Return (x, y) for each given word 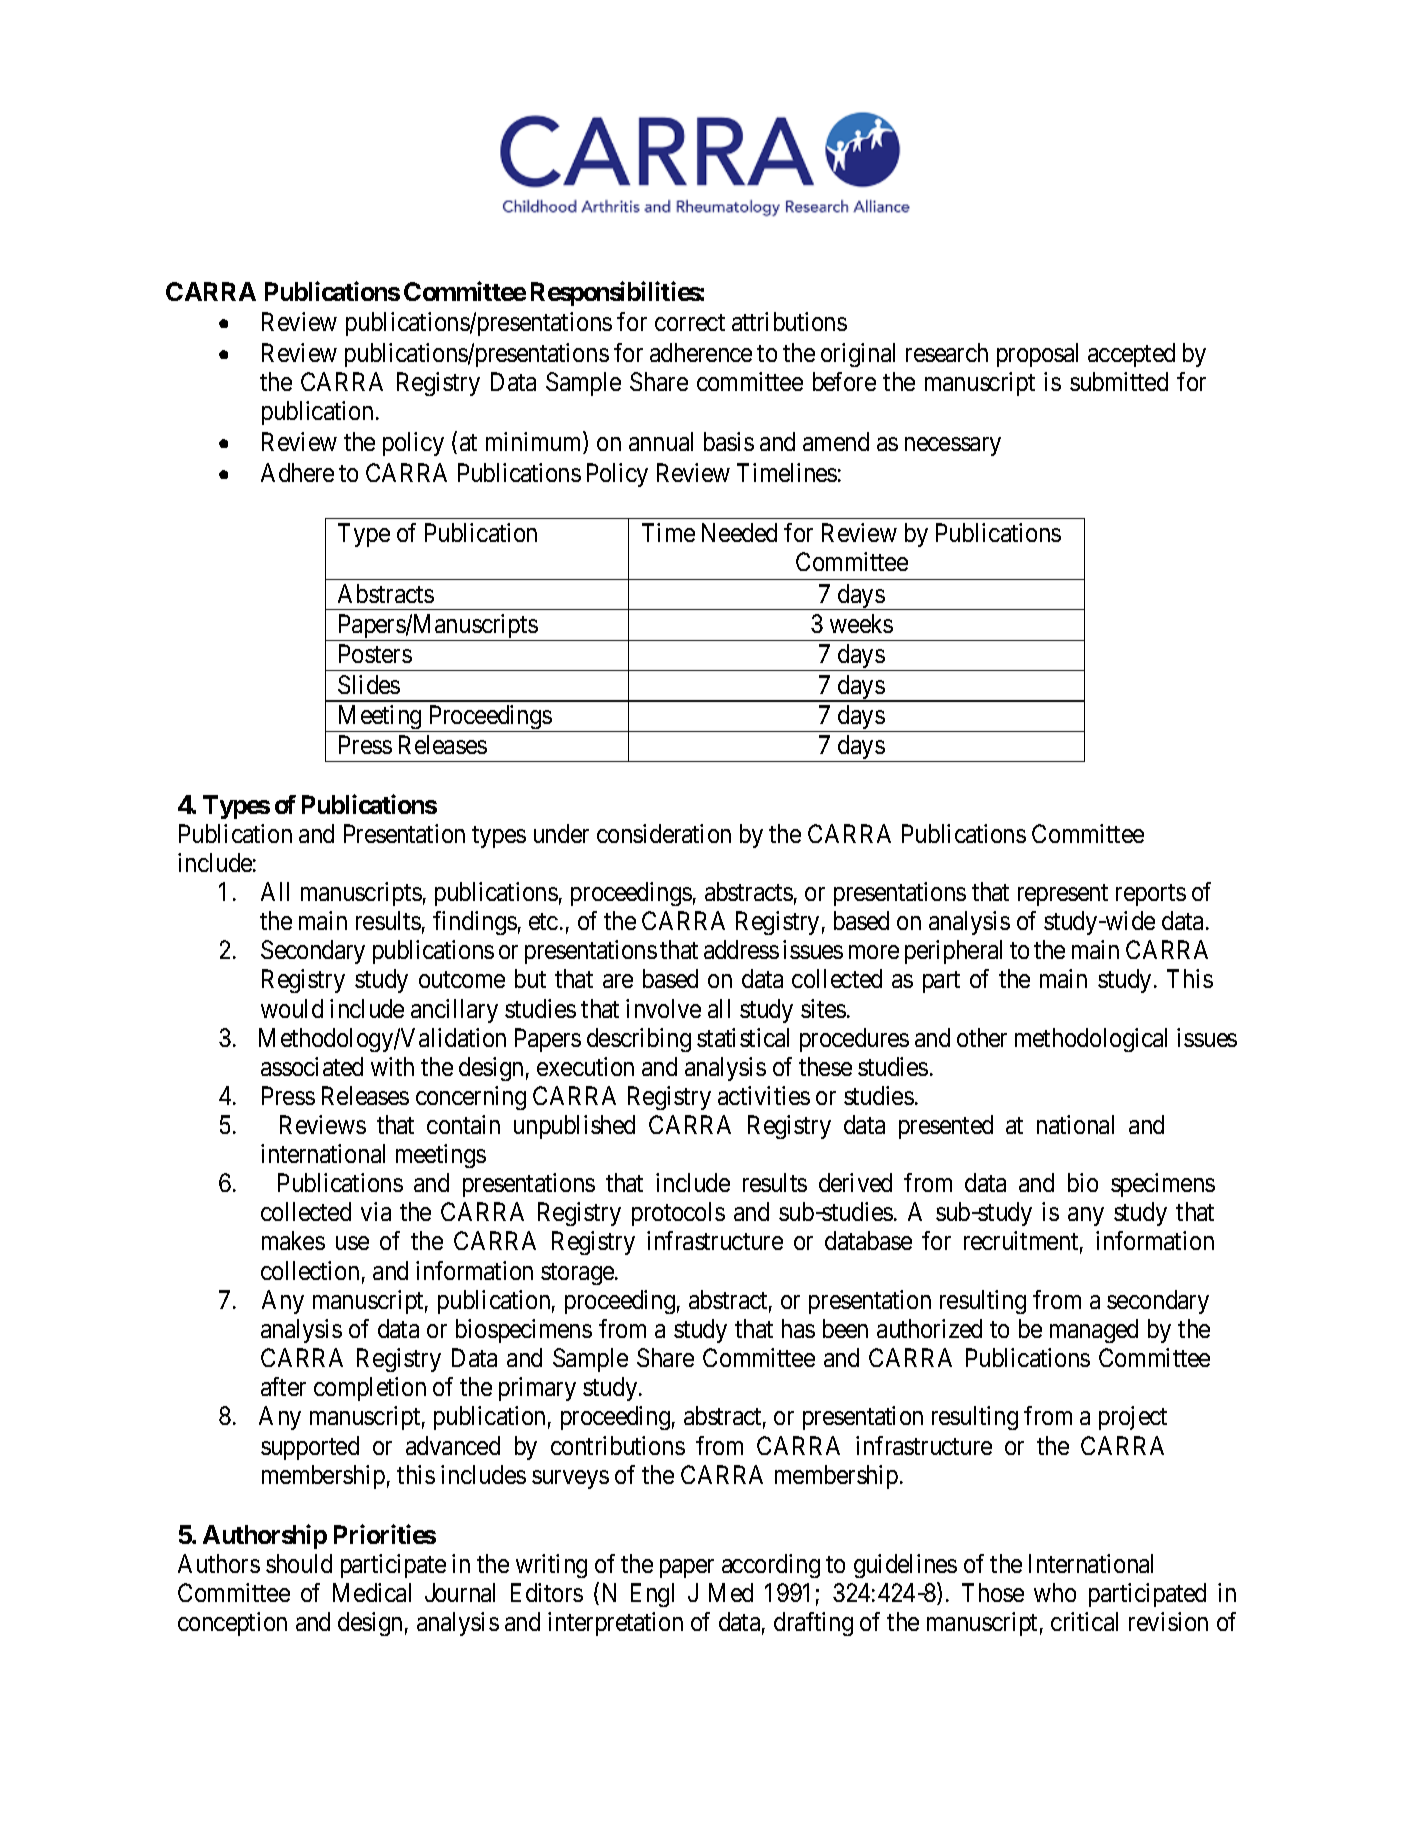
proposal (1037, 355)
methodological (1091, 1040)
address (741, 949)
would (292, 1008)
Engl (652, 1595)
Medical (372, 1592)
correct (690, 322)
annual (661, 441)
